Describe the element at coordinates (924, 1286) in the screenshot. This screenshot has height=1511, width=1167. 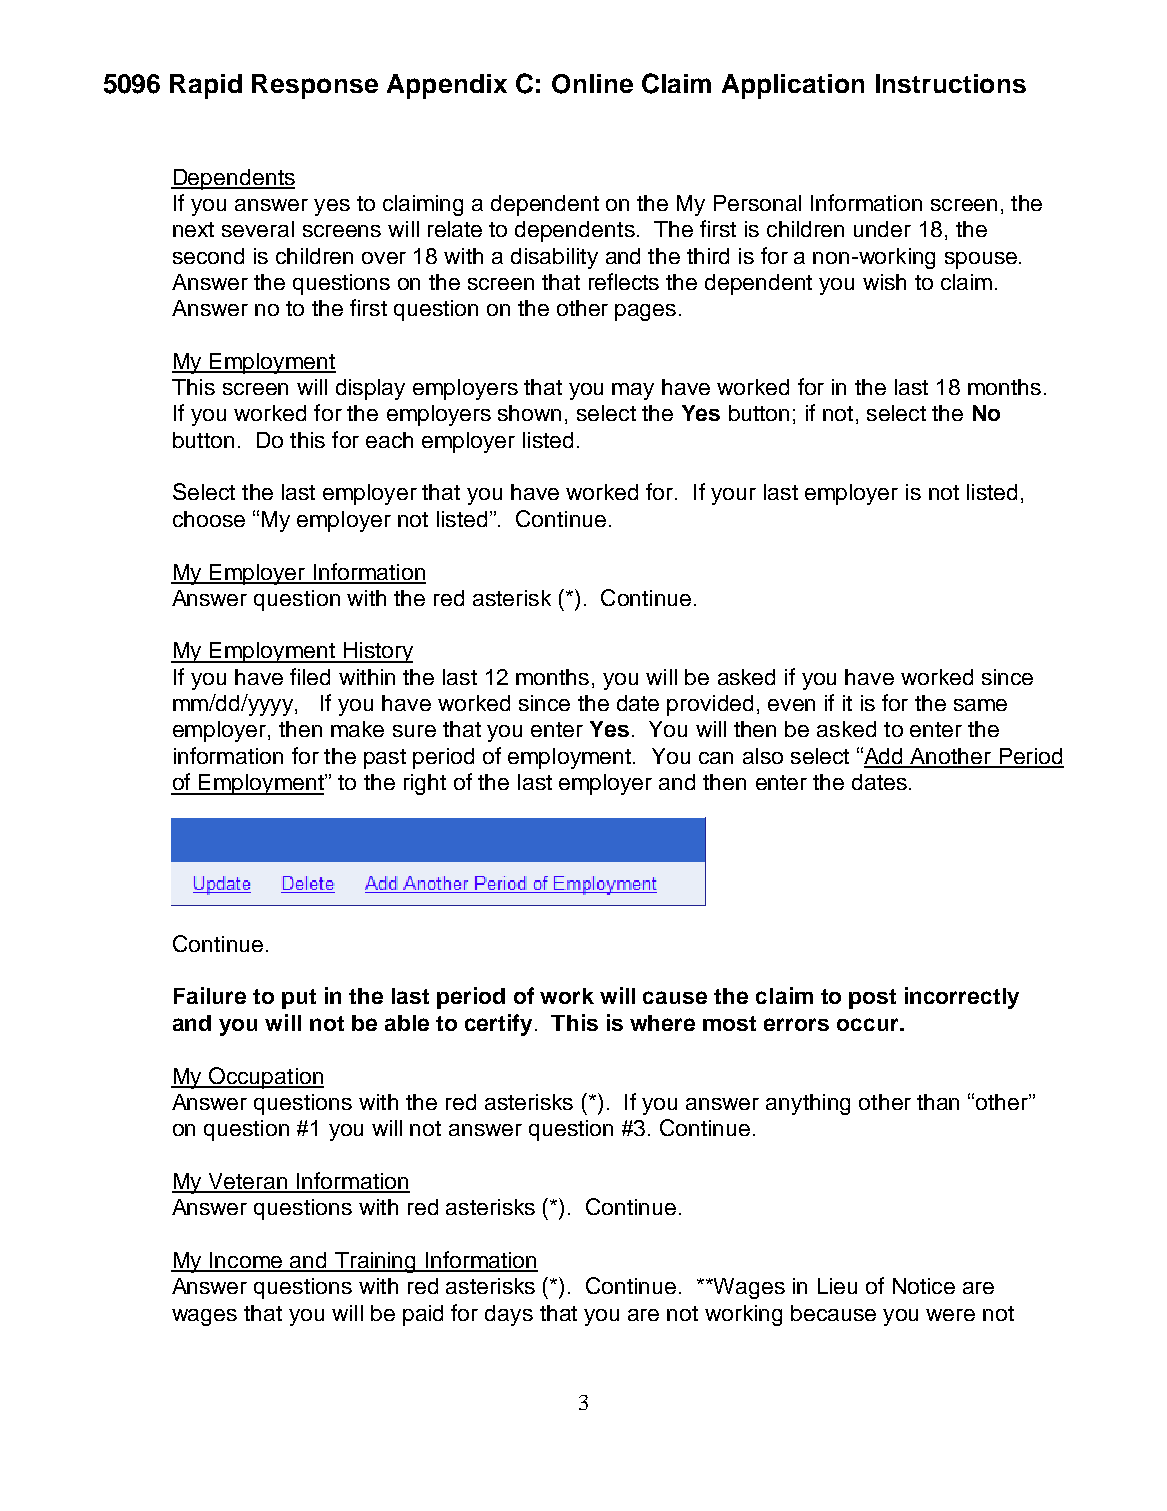
I see `Notice` at that location.
